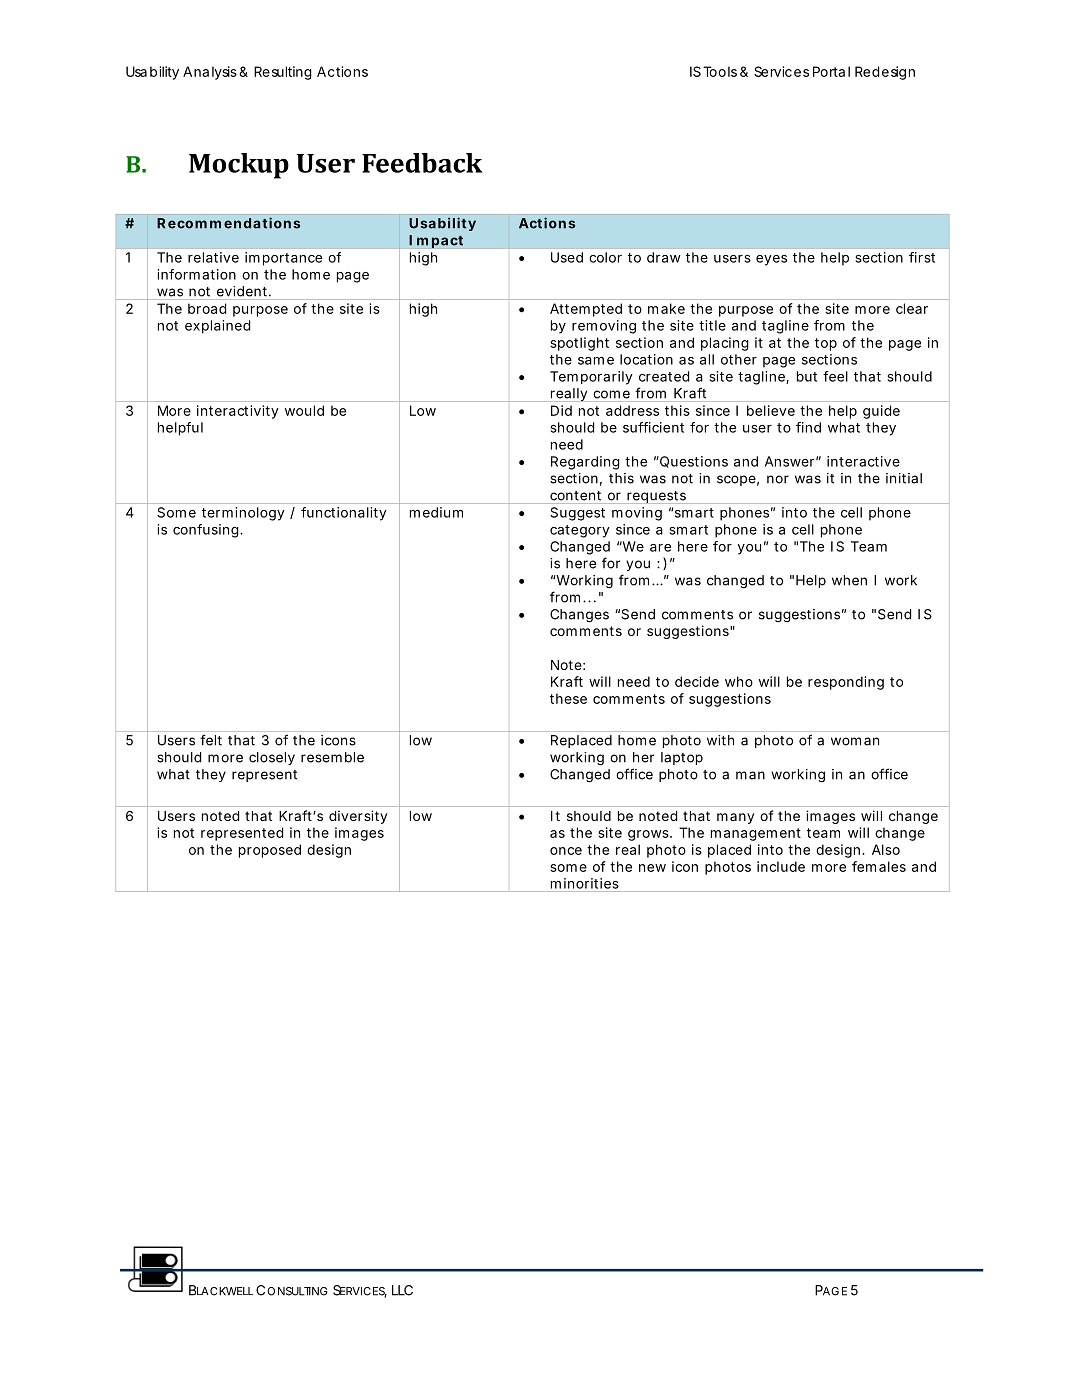 Image resolution: width=1065 pixels, height=1378 pixels. Describe the element at coordinates (863, 461) in the document. I see `interactive` at that location.
